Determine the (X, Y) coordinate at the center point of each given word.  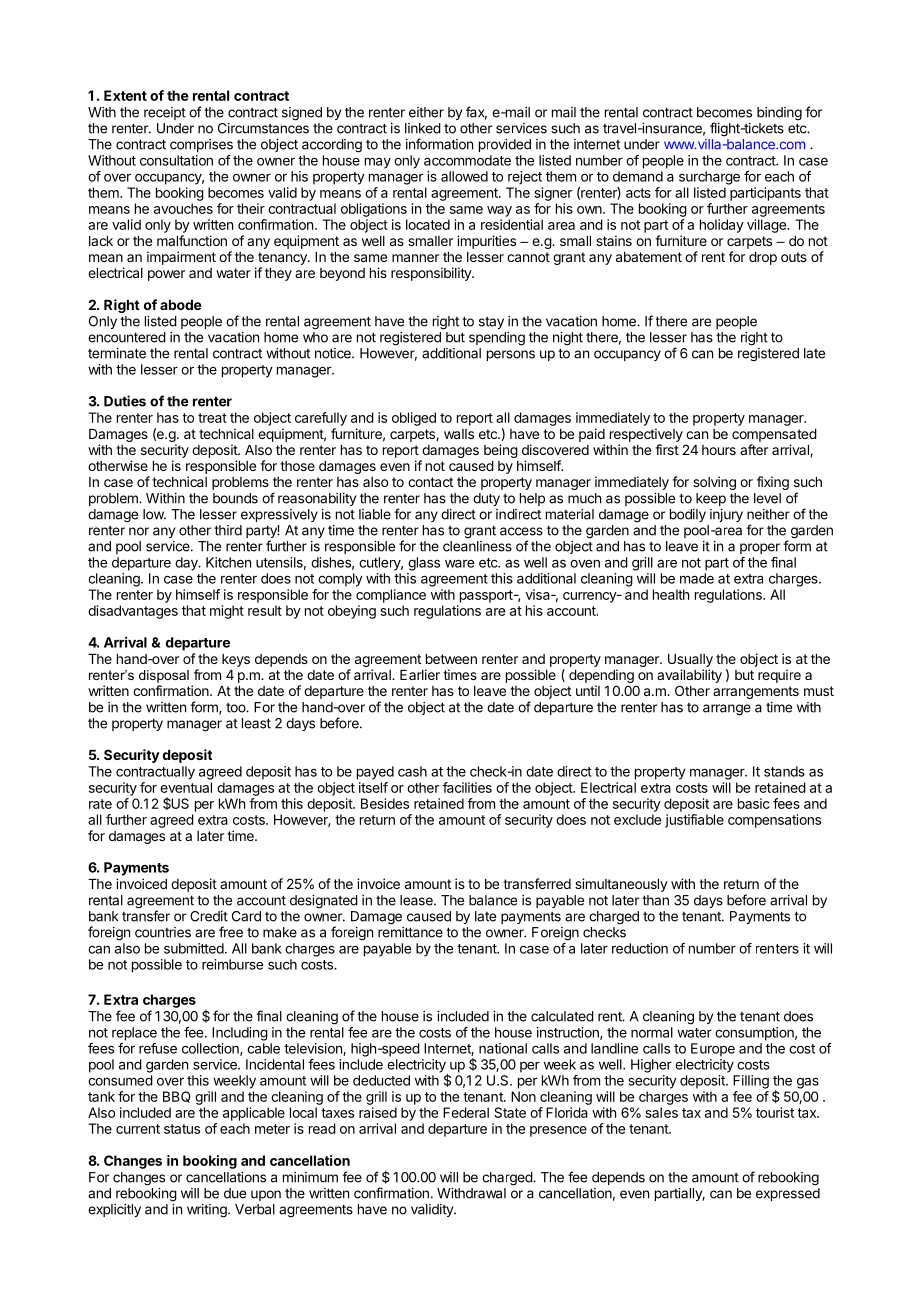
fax (476, 113)
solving (714, 483)
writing (208, 1211)
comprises (201, 145)
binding (779, 114)
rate (100, 804)
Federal (466, 1112)
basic (754, 803)
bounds (235, 498)
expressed (788, 1194)
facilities (467, 787)
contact (430, 482)
